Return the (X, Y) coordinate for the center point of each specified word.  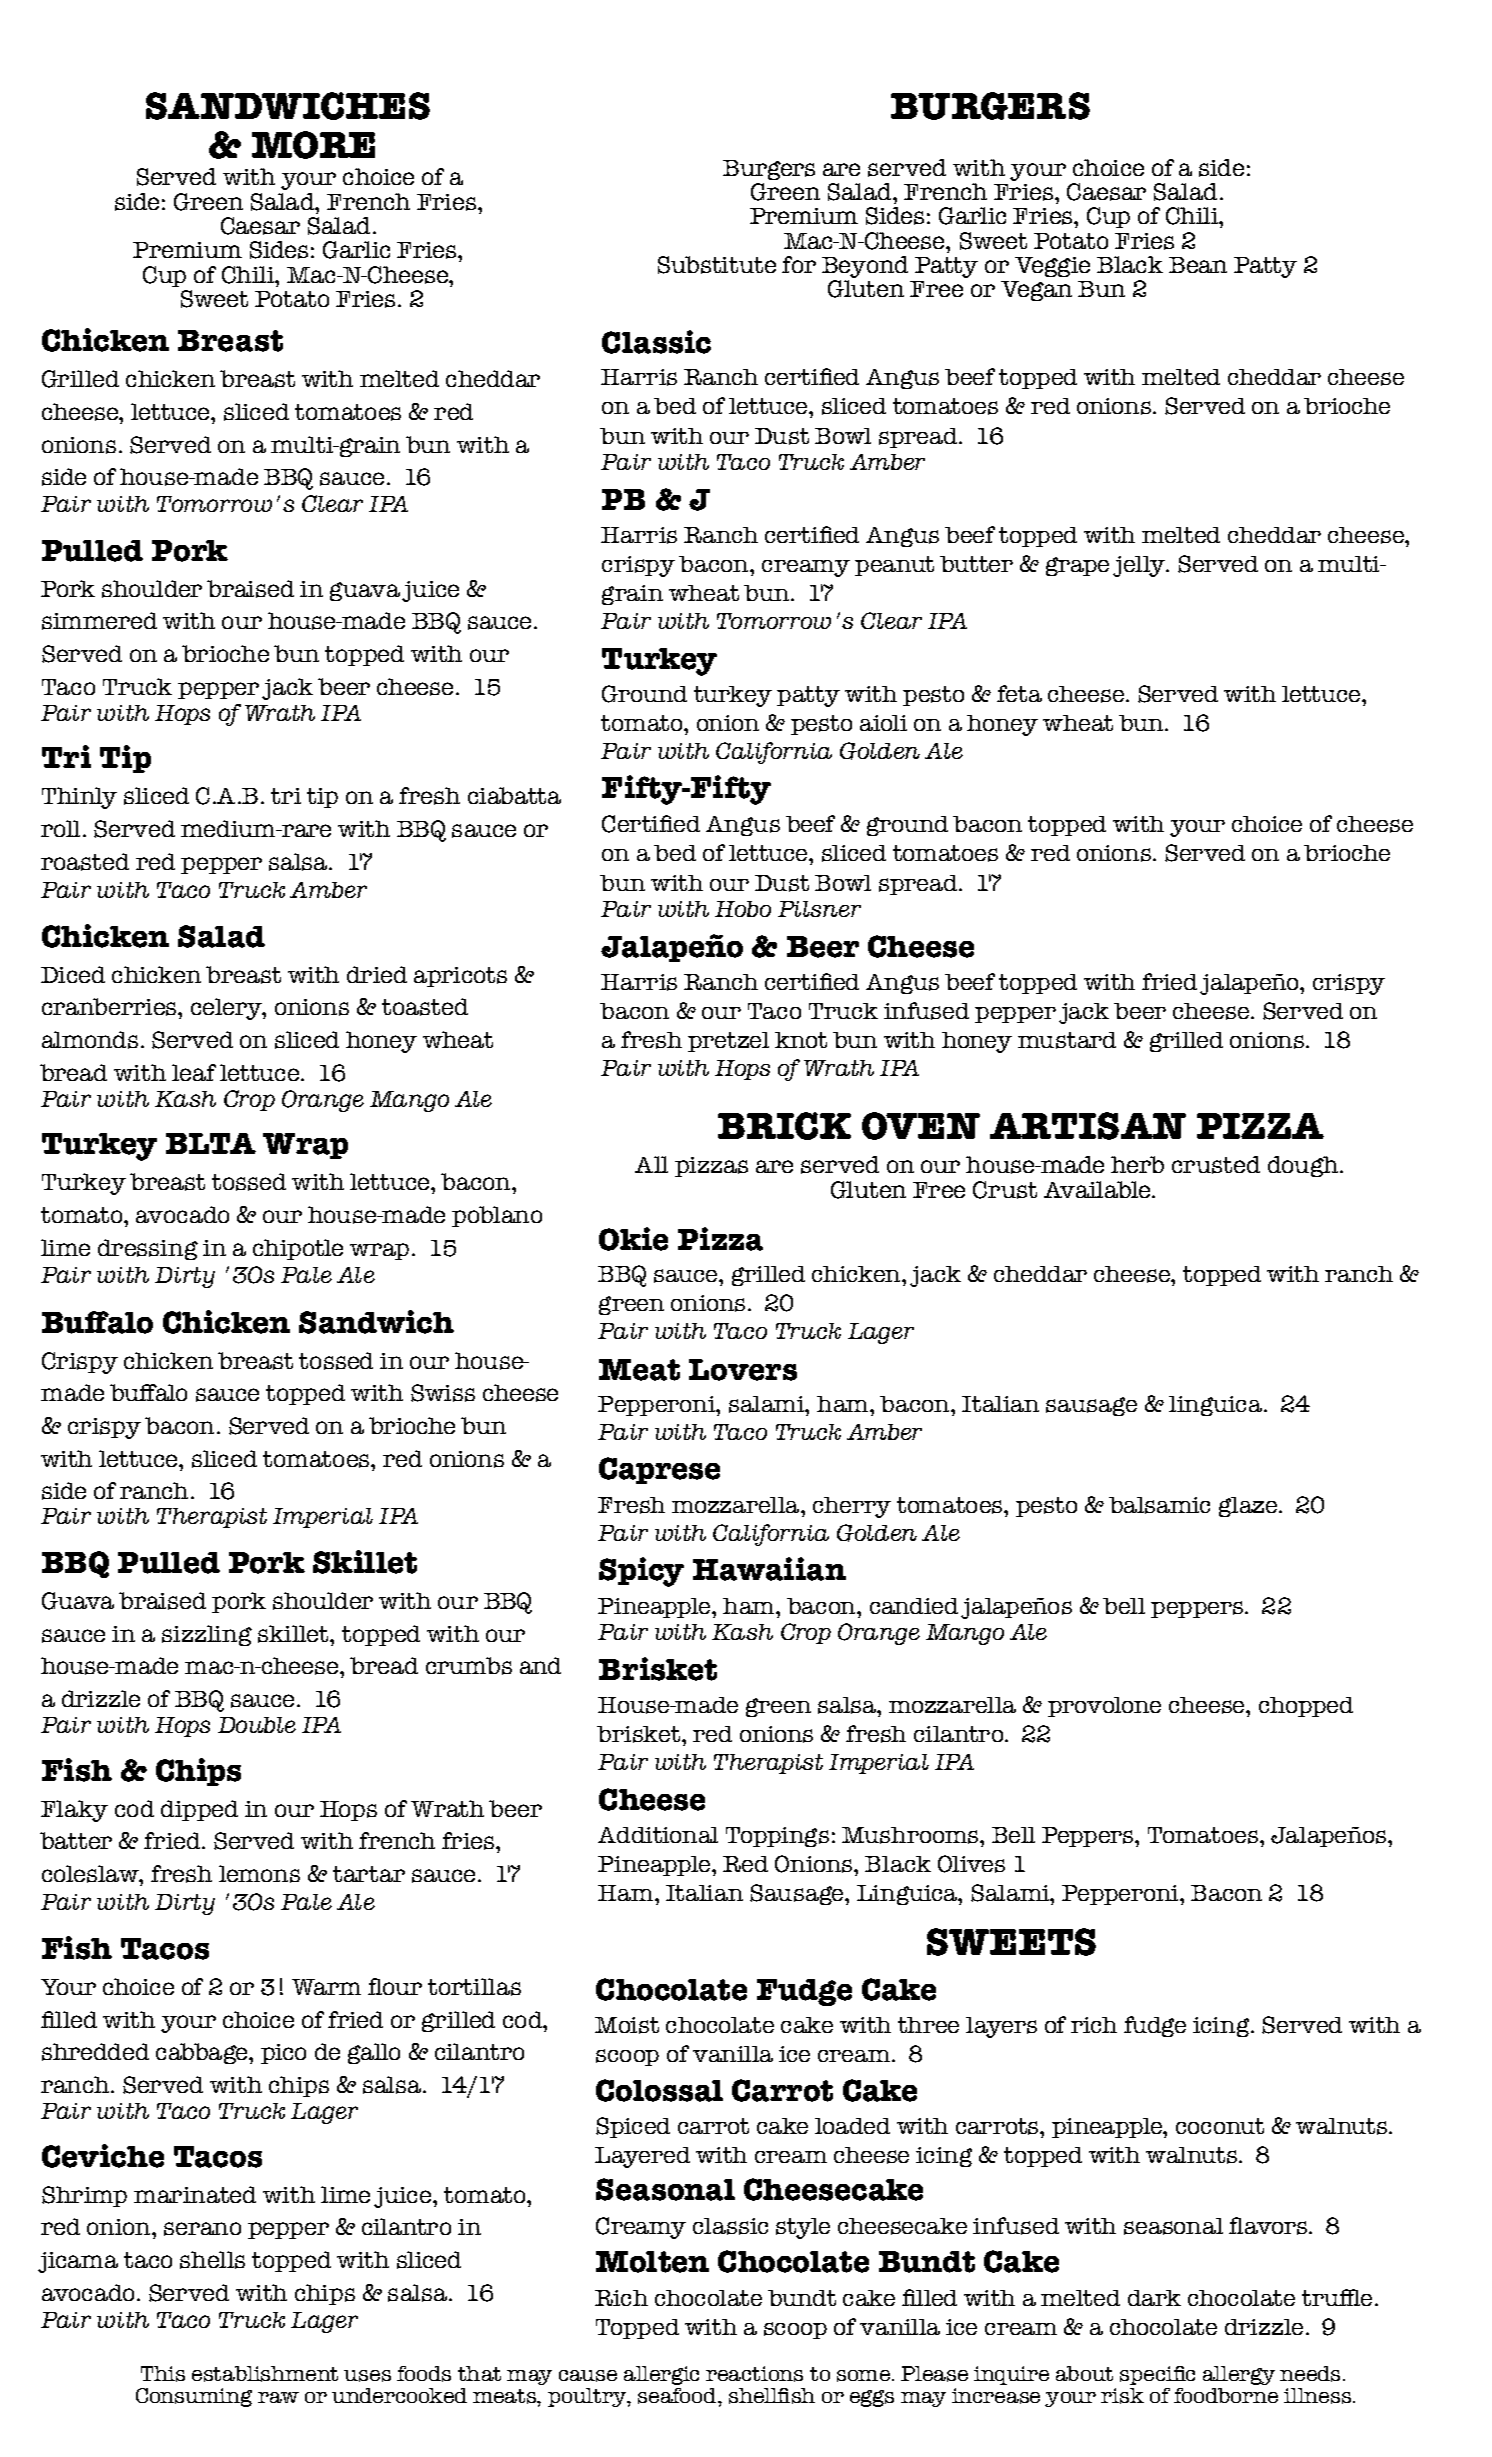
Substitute (717, 265)
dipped (199, 1810)
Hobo (743, 909)
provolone (1104, 1707)
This (163, 2374)
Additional (658, 1835)
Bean (1198, 265)
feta (1019, 693)
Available (1097, 1189)
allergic (661, 2375)
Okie (633, 1239)
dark (1154, 2298)
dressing (148, 1249)
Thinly (79, 798)
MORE (313, 145)
